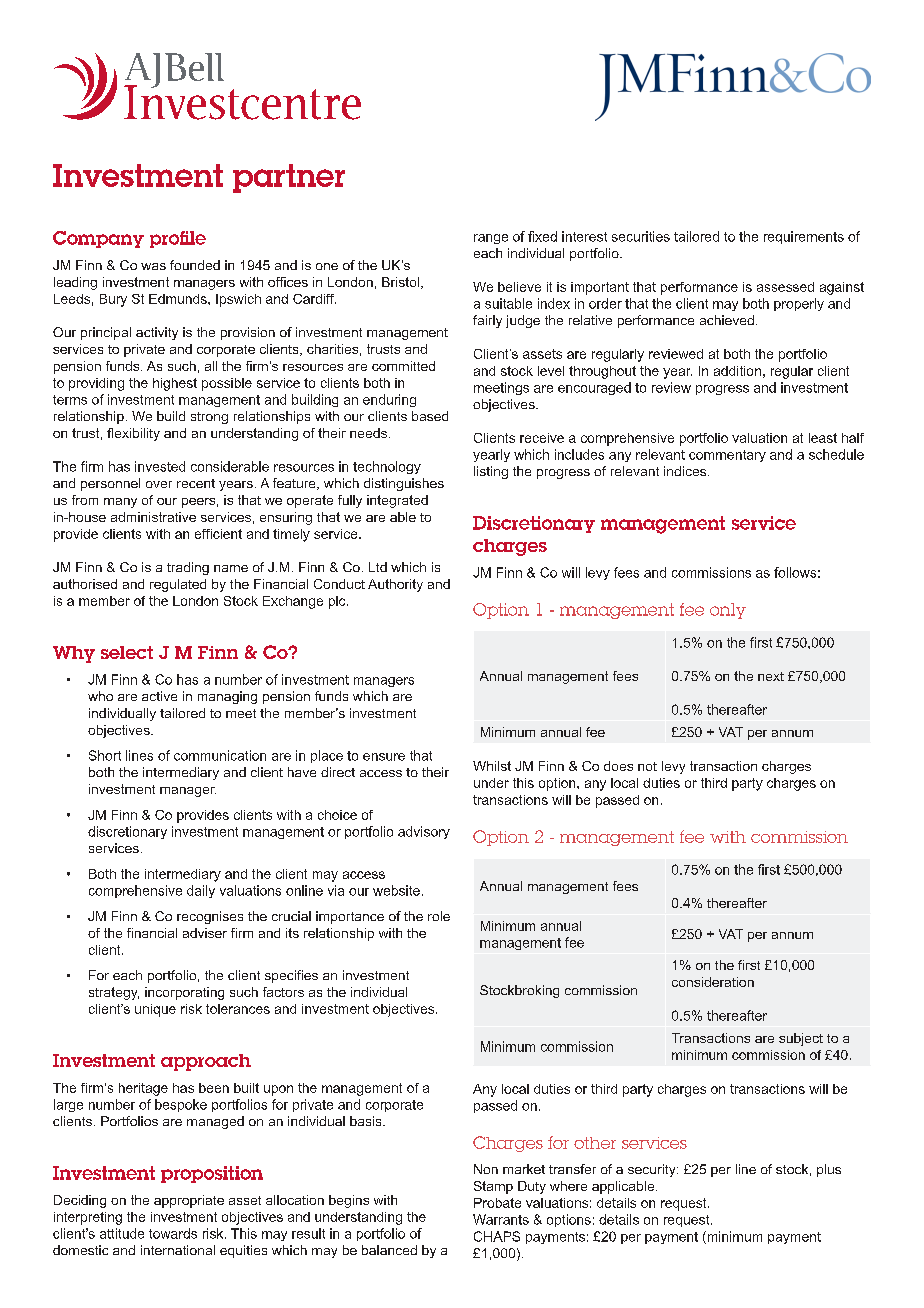 The image size is (924, 1308). I want to click on range, so click(491, 239).
